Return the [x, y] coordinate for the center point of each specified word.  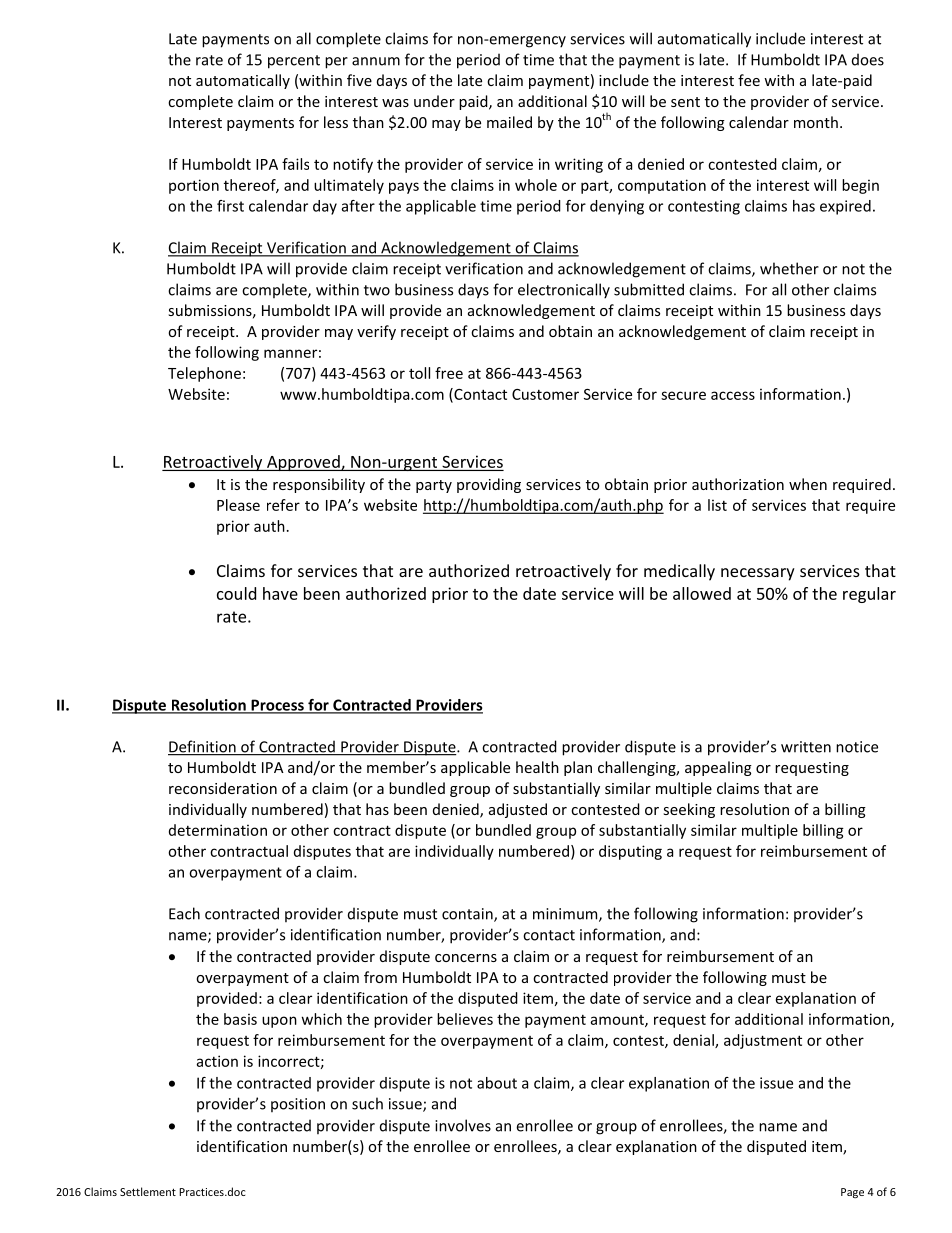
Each [184, 913]
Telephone [204, 374]
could [236, 593]
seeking [689, 810]
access [733, 395]
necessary [758, 574]
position [298, 1105]
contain [468, 915]
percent [294, 62]
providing [489, 485]
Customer [545, 394]
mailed [509, 122]
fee [749, 80]
